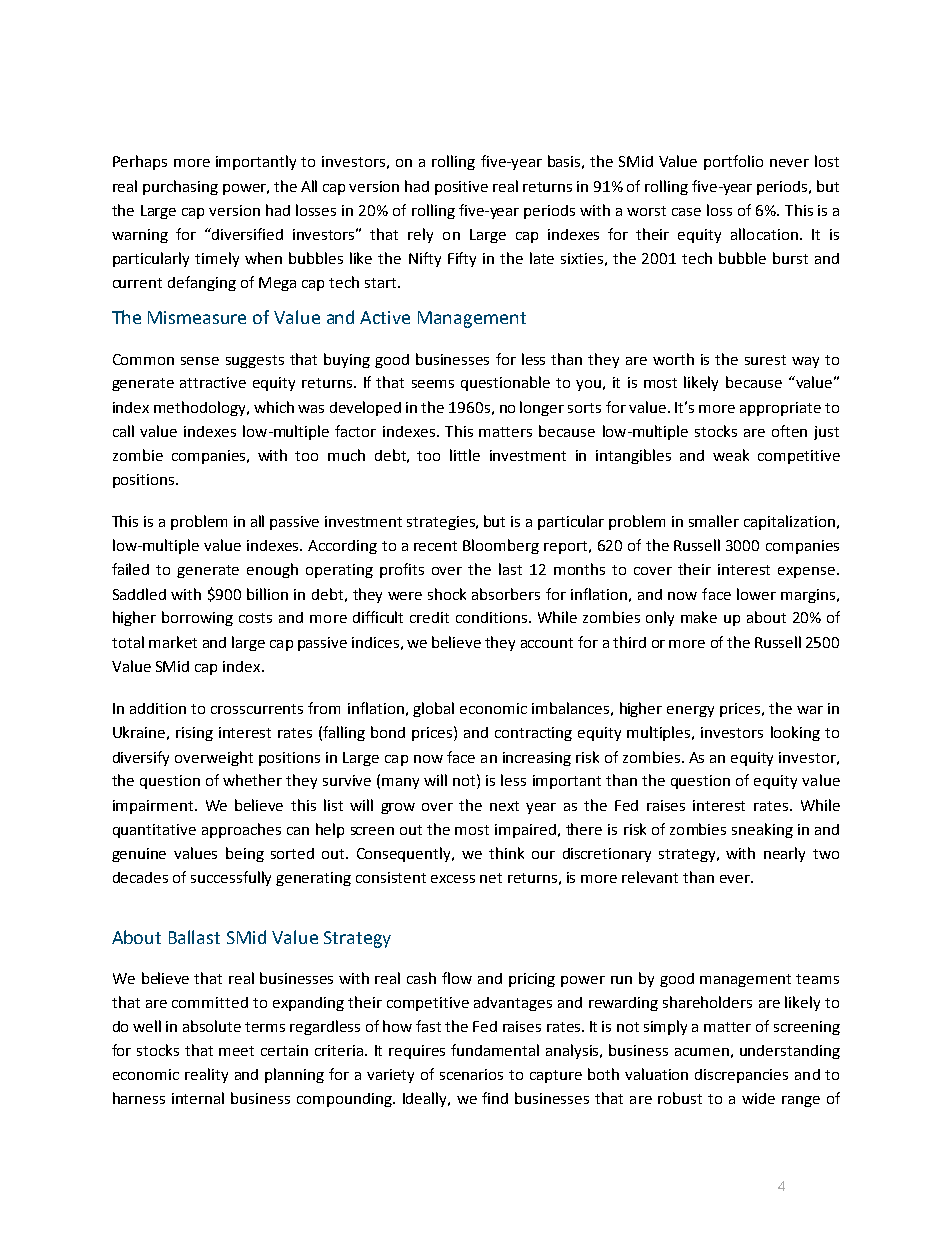  Describe the element at coordinates (733, 162) in the image. I see `portfolio` at that location.
